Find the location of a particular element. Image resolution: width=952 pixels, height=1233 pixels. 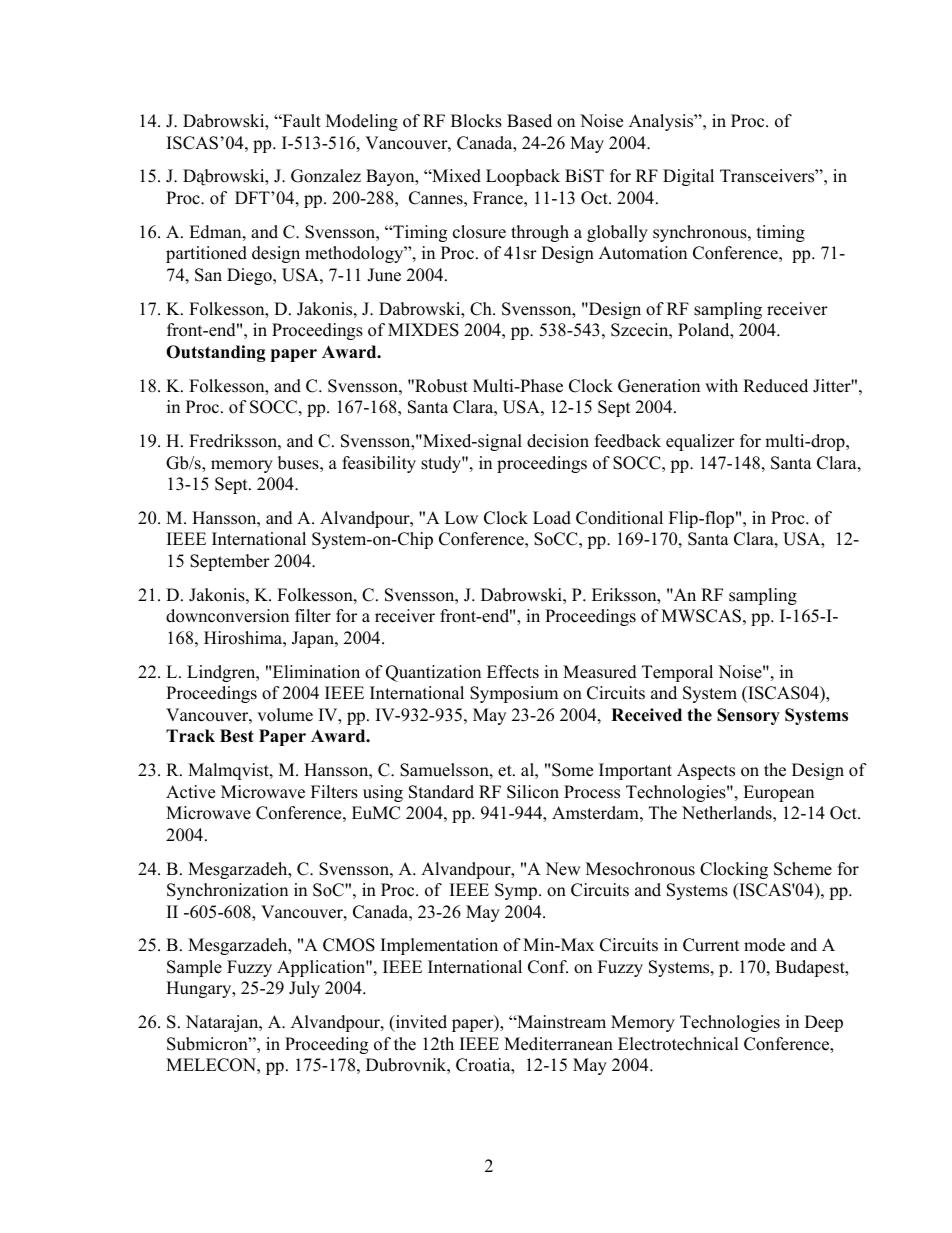

European is located at coordinates (778, 793).
